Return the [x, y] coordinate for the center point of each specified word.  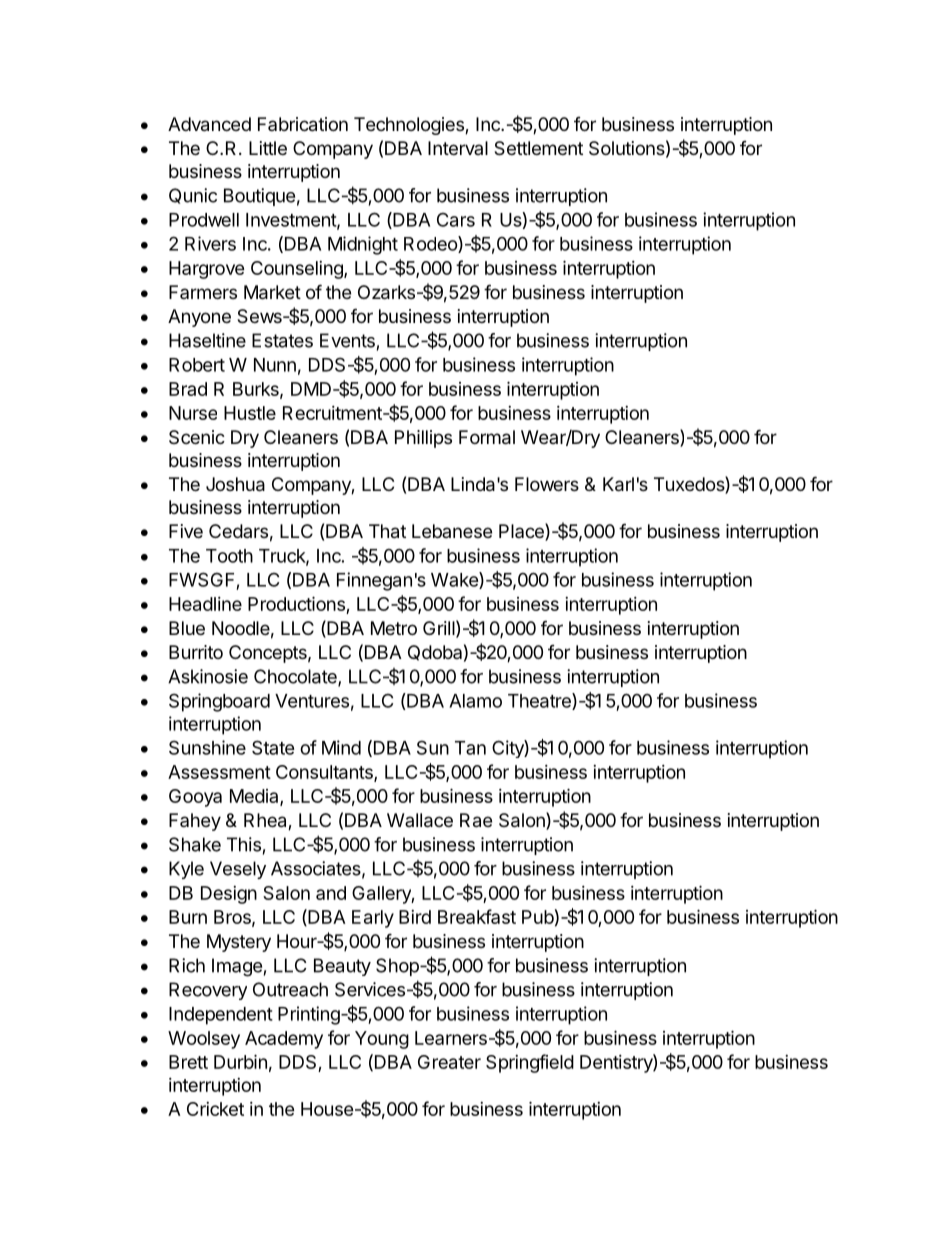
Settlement [538, 148]
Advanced [209, 124]
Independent [221, 1016]
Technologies [410, 126]
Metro [394, 628]
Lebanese [452, 531]
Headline [205, 604]
